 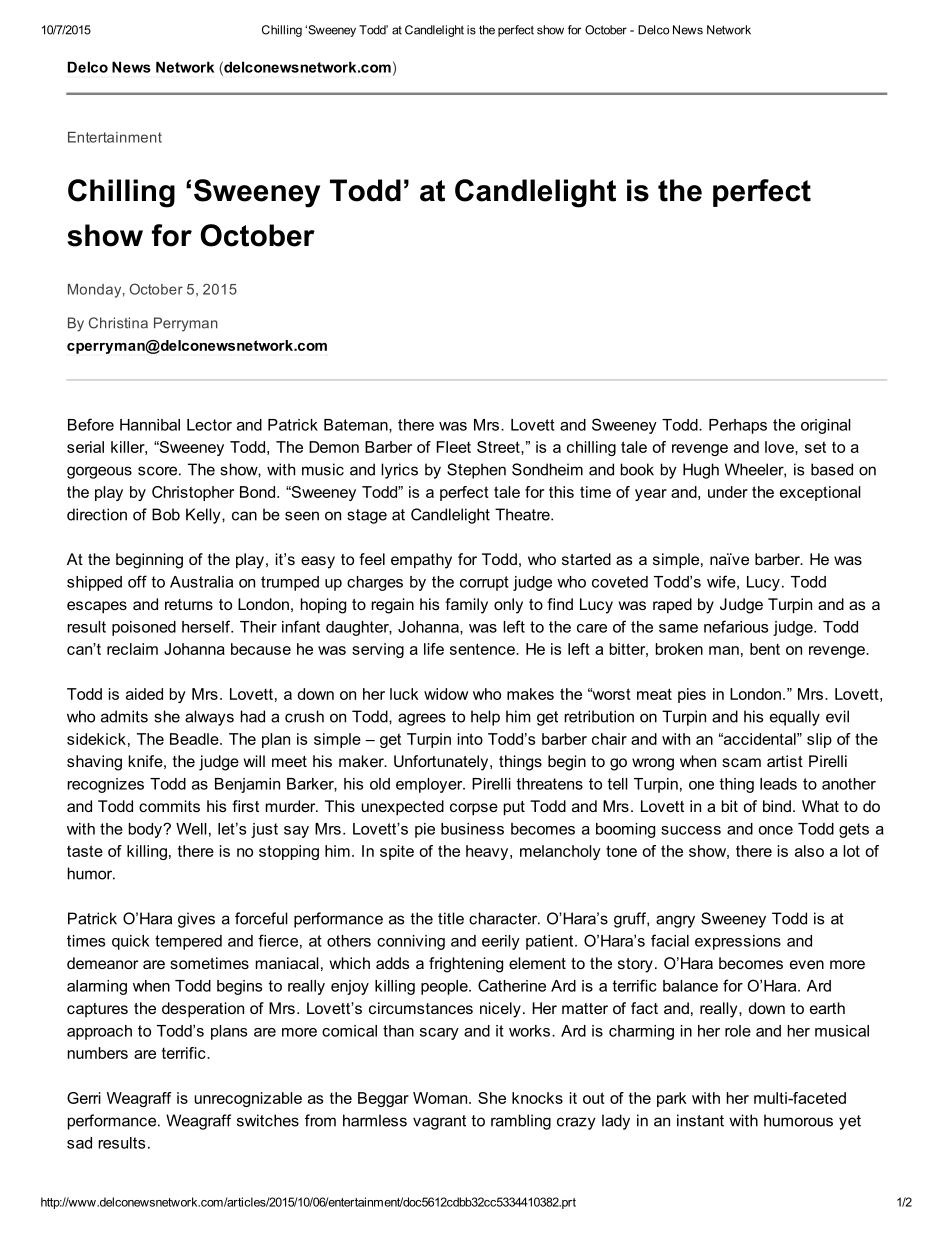 I want to click on gives, so click(x=196, y=920).
